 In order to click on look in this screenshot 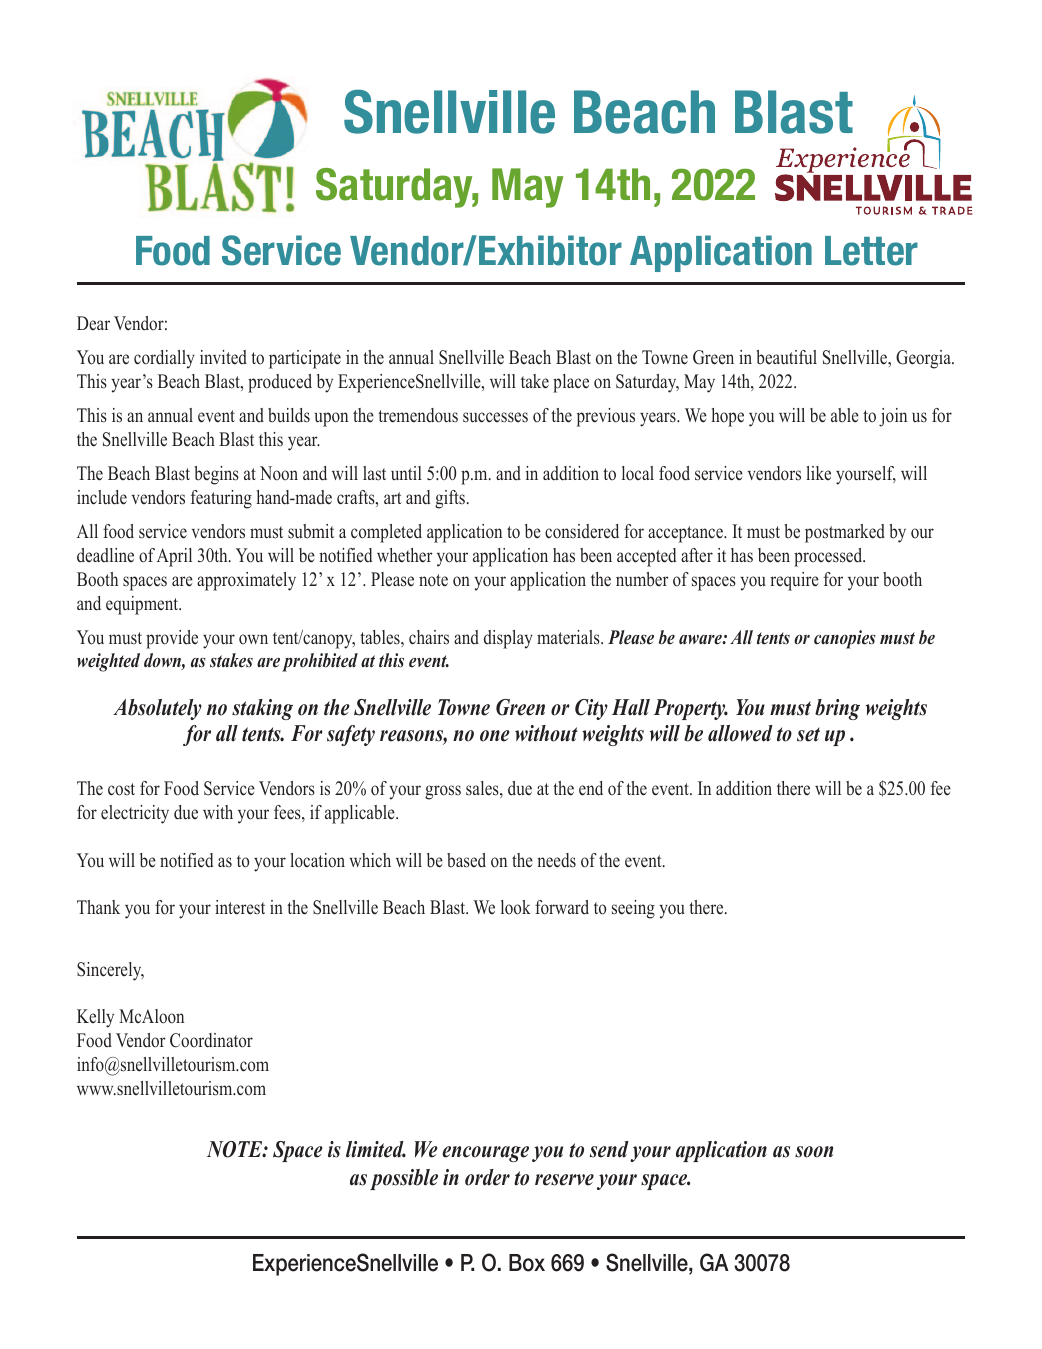, I will do `click(516, 907)`.
